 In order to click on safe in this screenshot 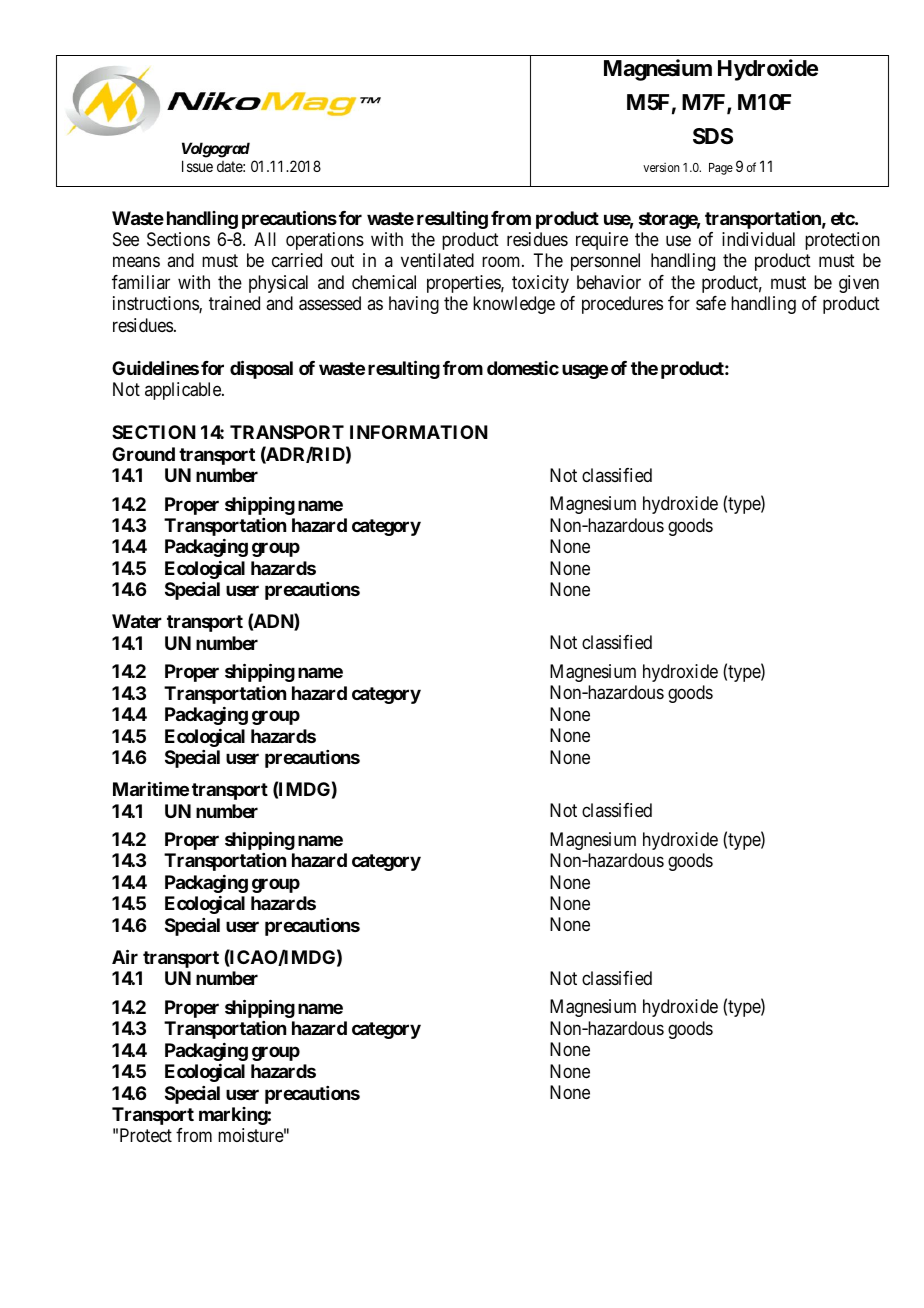, I will do `click(711, 303)`.
